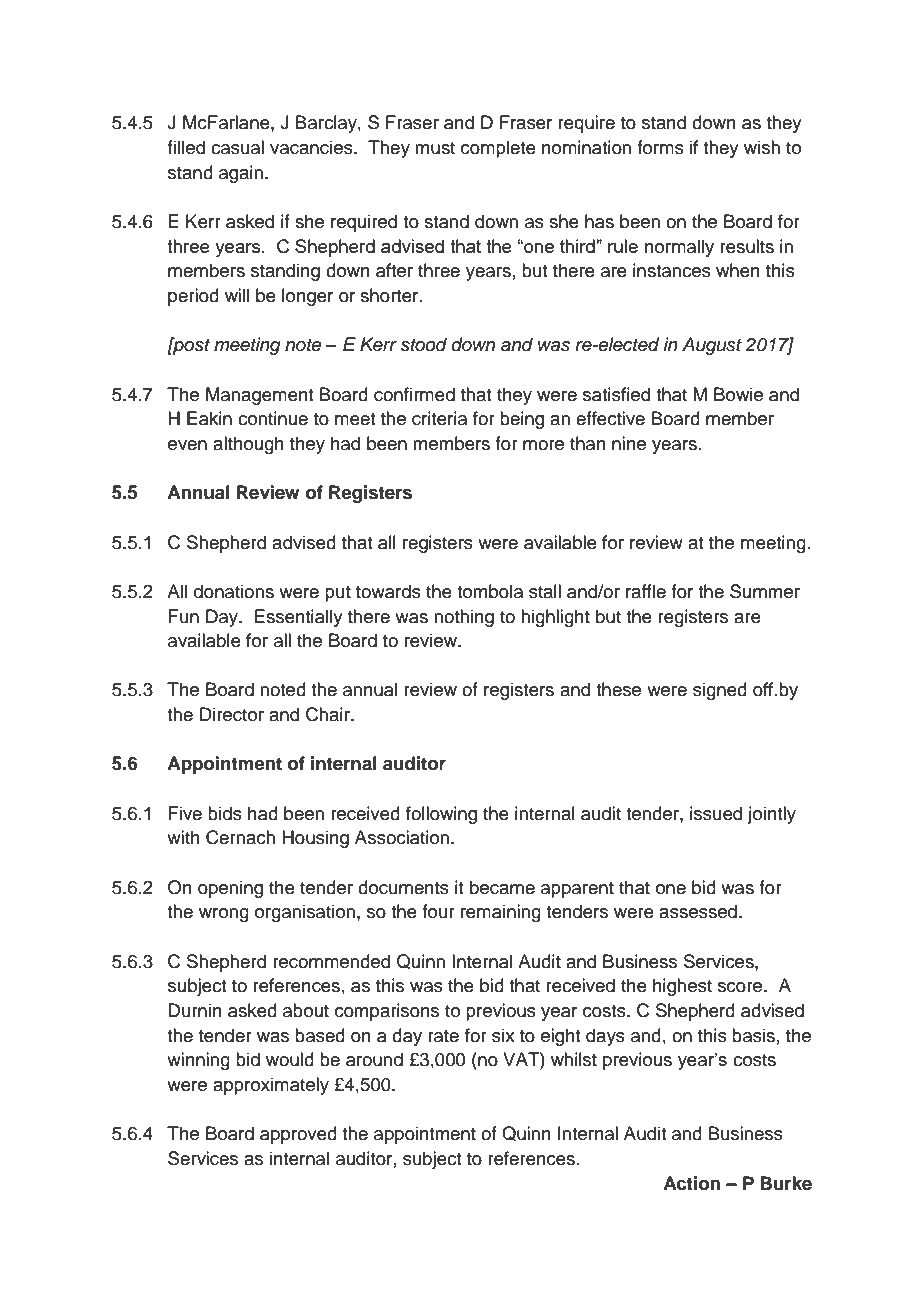 This screenshot has height=1308, width=924. Describe the element at coordinates (543, 445) in the screenshot. I see `more` at that location.
